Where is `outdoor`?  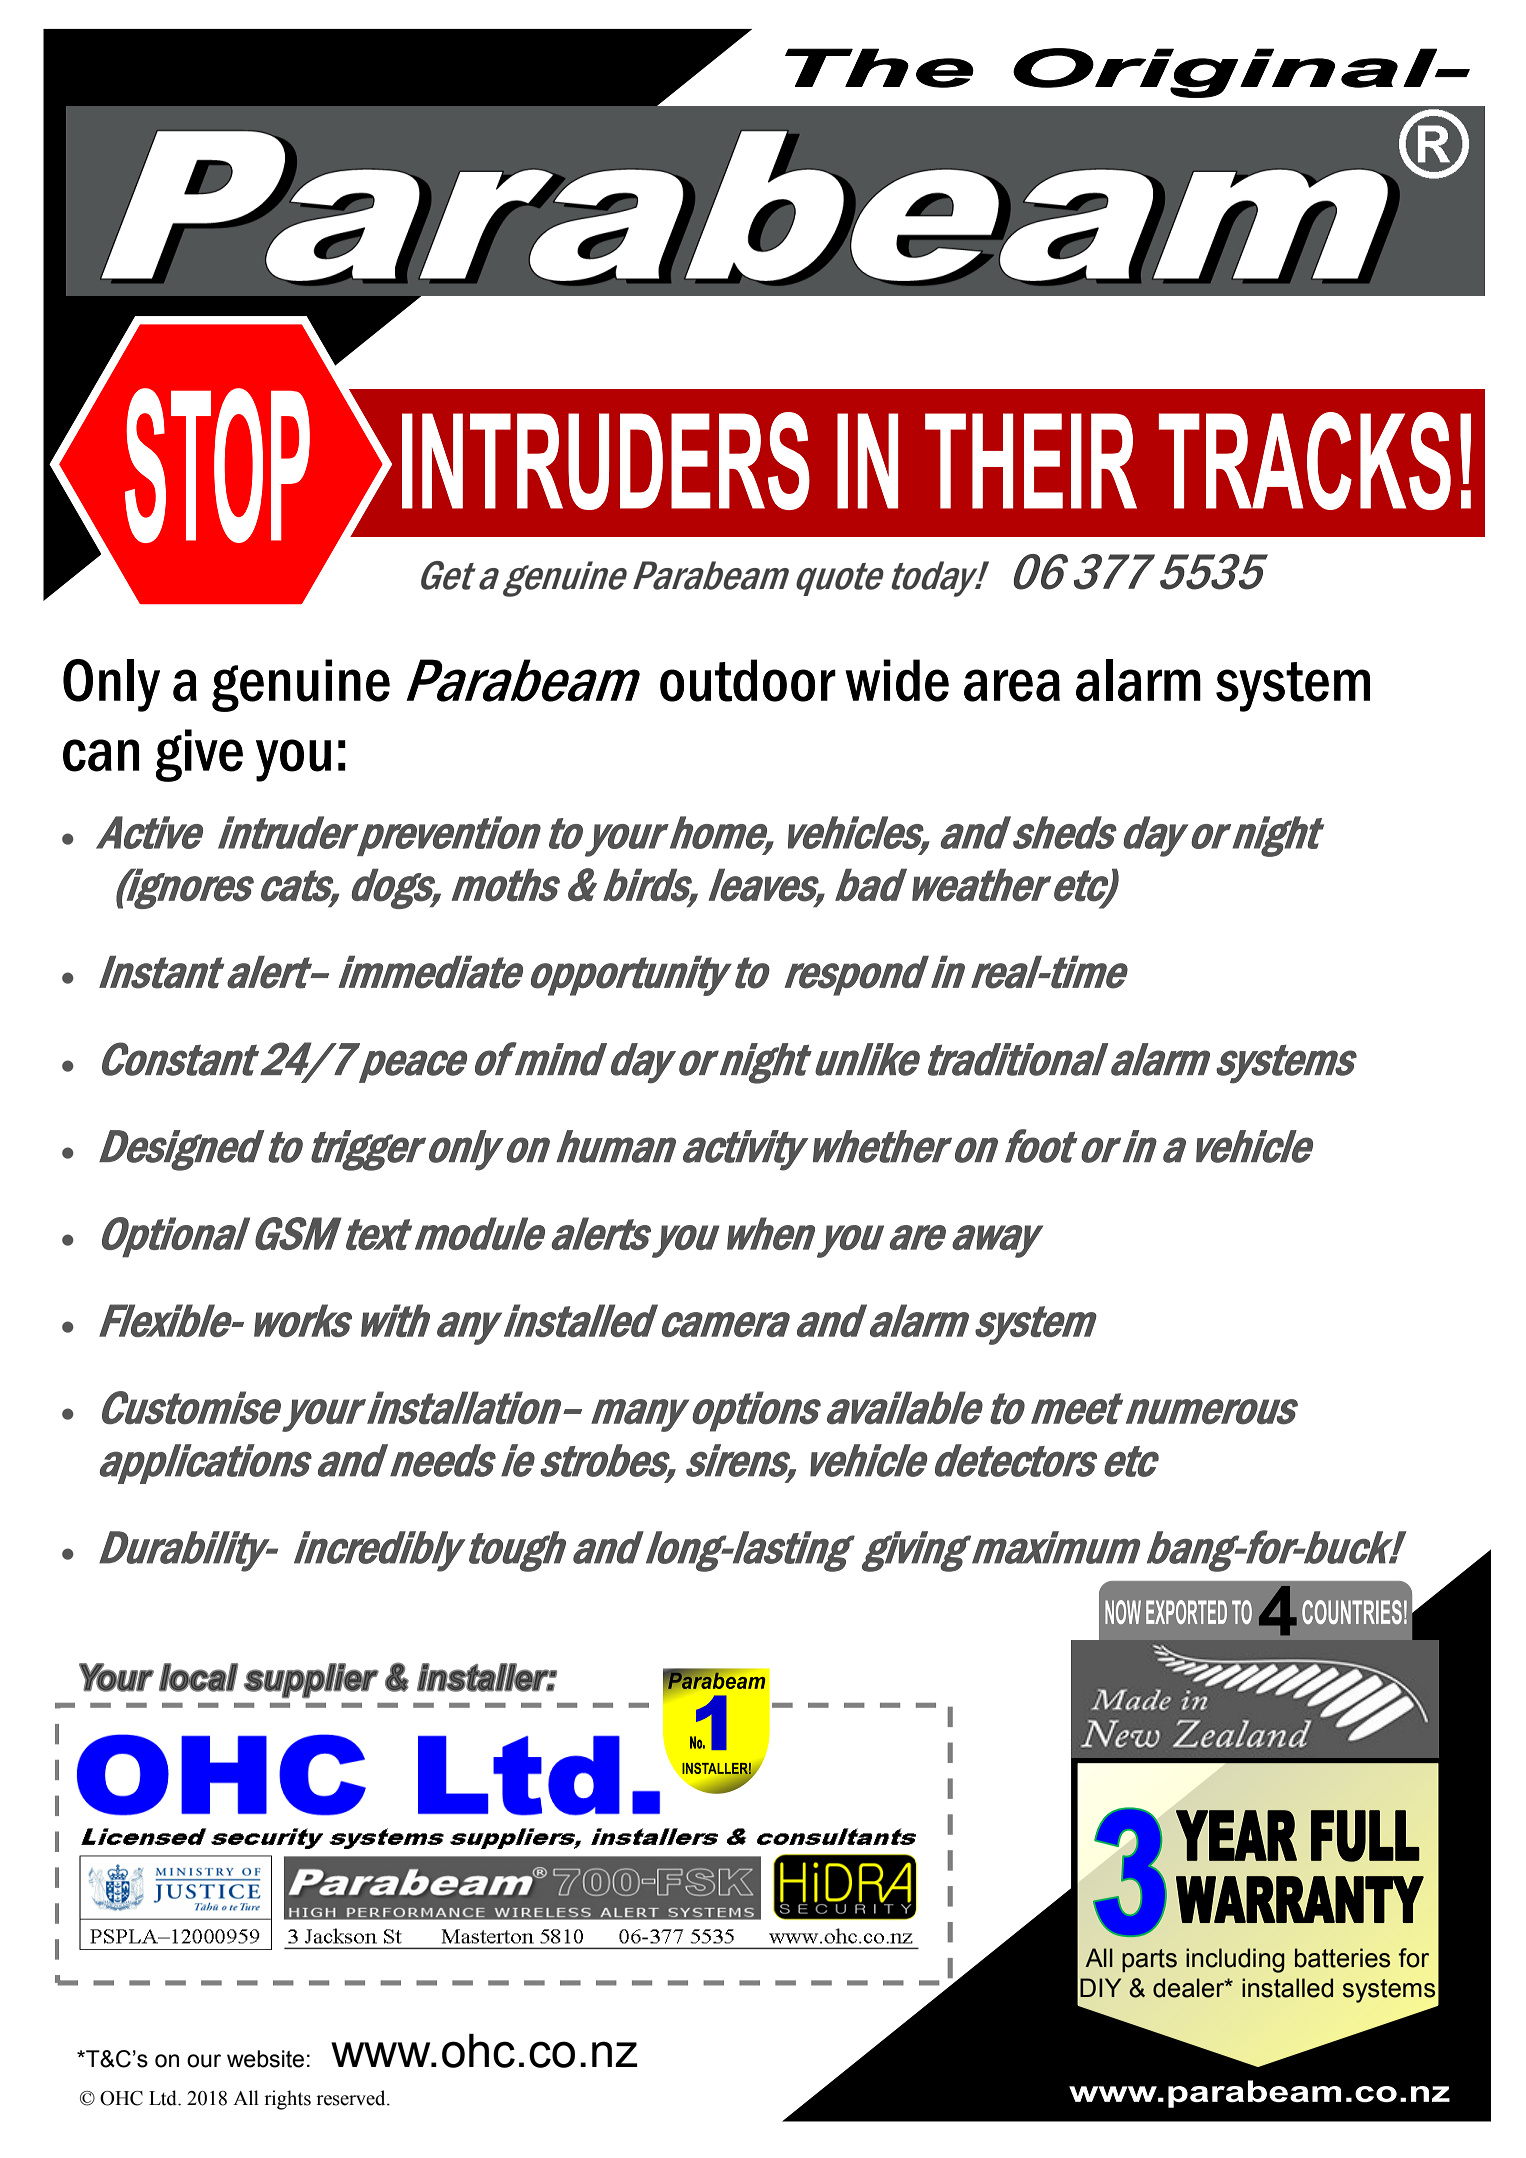 outdoor is located at coordinates (748, 680).
